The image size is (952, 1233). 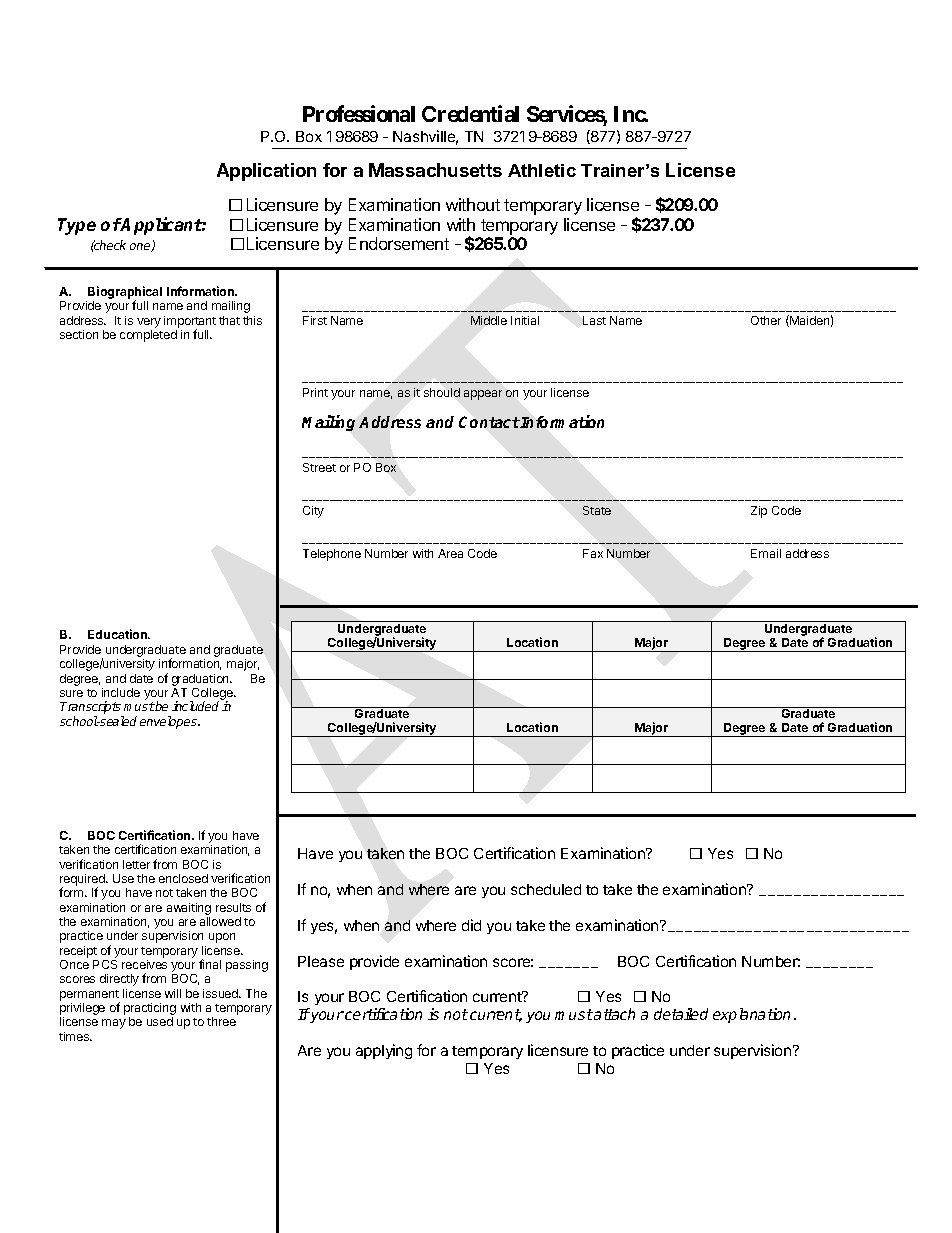 I want to click on Massachusetts, so click(x=435, y=170).
